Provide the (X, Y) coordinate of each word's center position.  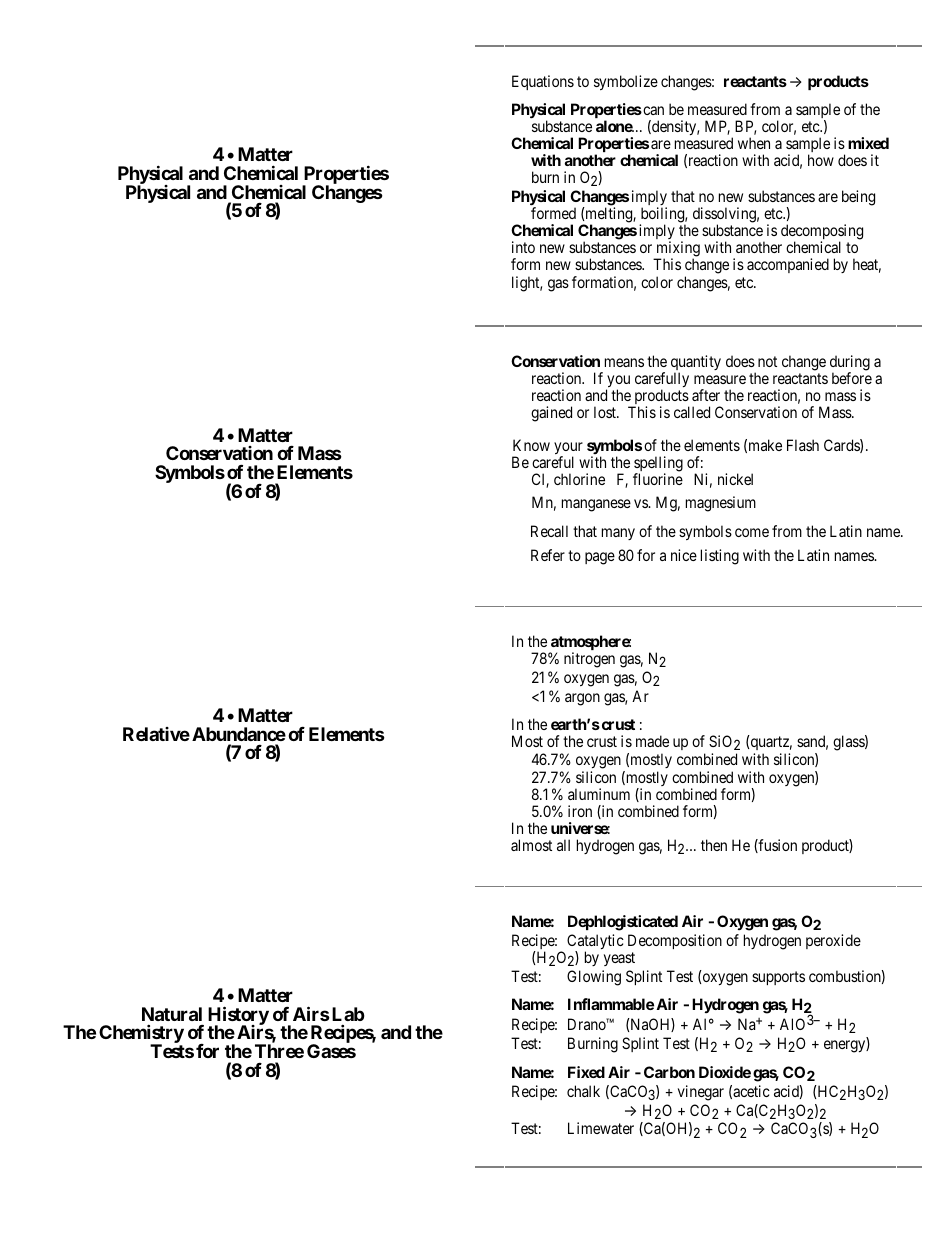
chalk (583, 1091)
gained (551, 414)
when (754, 143)
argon (582, 699)
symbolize (626, 82)
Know (531, 445)
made (652, 741)
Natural (172, 1014)
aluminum (599, 794)
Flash (803, 445)
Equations (543, 82)
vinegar (701, 1093)
